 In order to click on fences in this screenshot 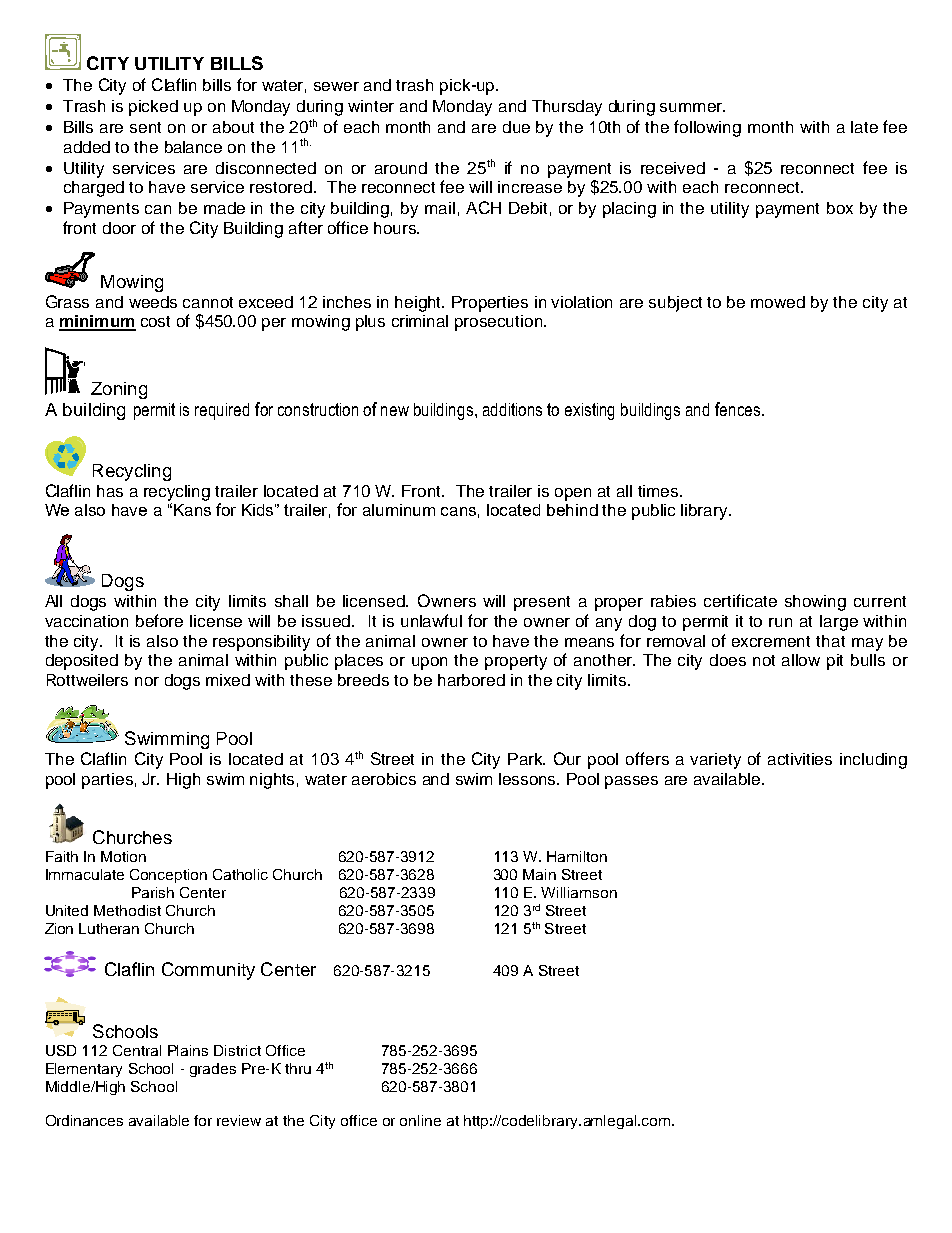, I will do `click(739, 409)`.
